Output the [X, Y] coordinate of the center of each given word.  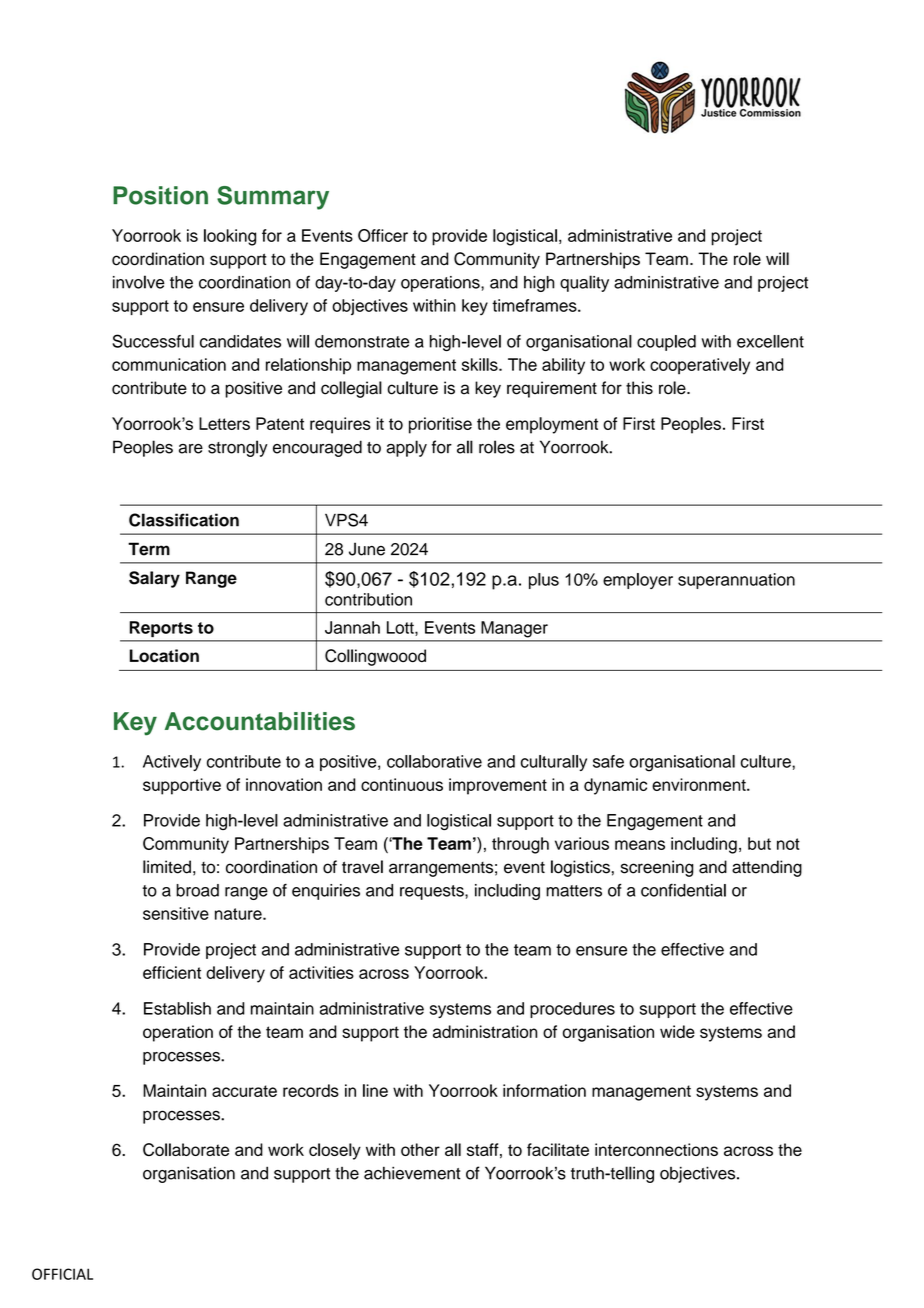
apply [406, 448]
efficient [172, 972]
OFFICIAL [62, 1274]
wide [677, 1031]
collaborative [434, 761]
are [191, 449]
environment [700, 784]
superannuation [736, 581]
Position [160, 195]
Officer [383, 235]
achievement [412, 1173]
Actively [172, 763]
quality [584, 283]
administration [485, 1031]
